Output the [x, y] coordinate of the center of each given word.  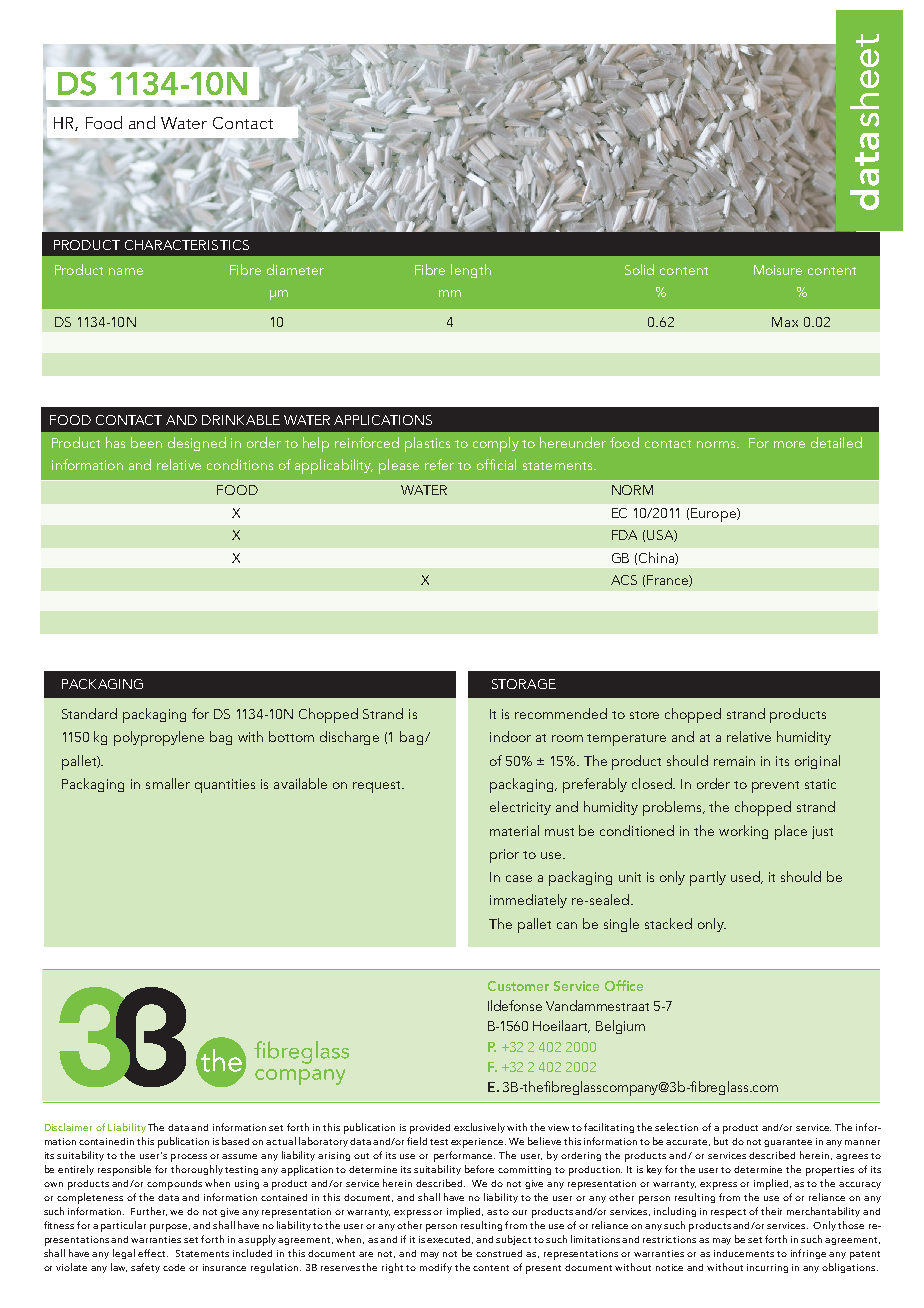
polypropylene [159, 738]
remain [734, 761]
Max [785, 322]
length [471, 271]
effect [153, 1253]
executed [450, 1240]
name [126, 271]
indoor [510, 736]
